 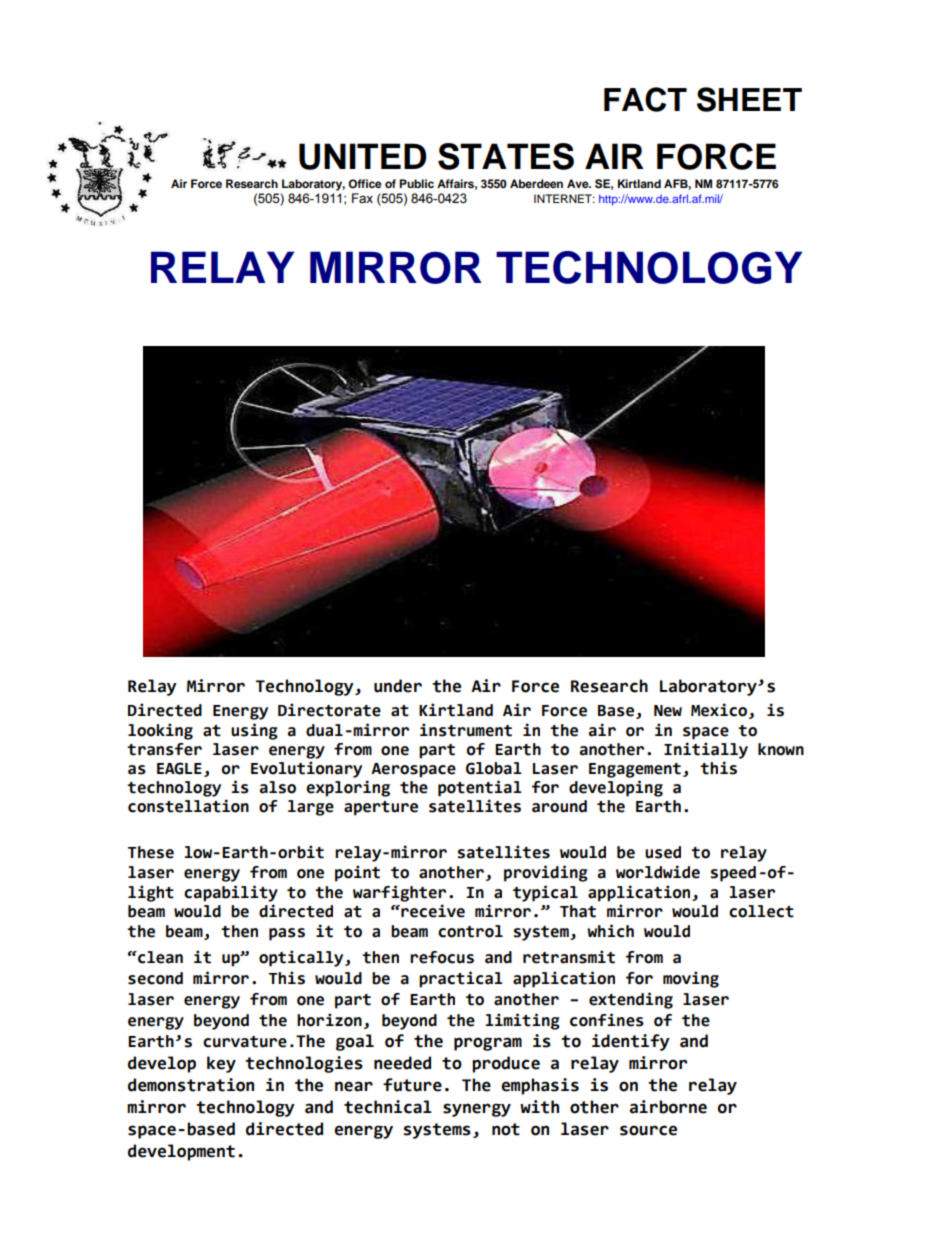 I want to click on UNITED, so click(x=362, y=156).
